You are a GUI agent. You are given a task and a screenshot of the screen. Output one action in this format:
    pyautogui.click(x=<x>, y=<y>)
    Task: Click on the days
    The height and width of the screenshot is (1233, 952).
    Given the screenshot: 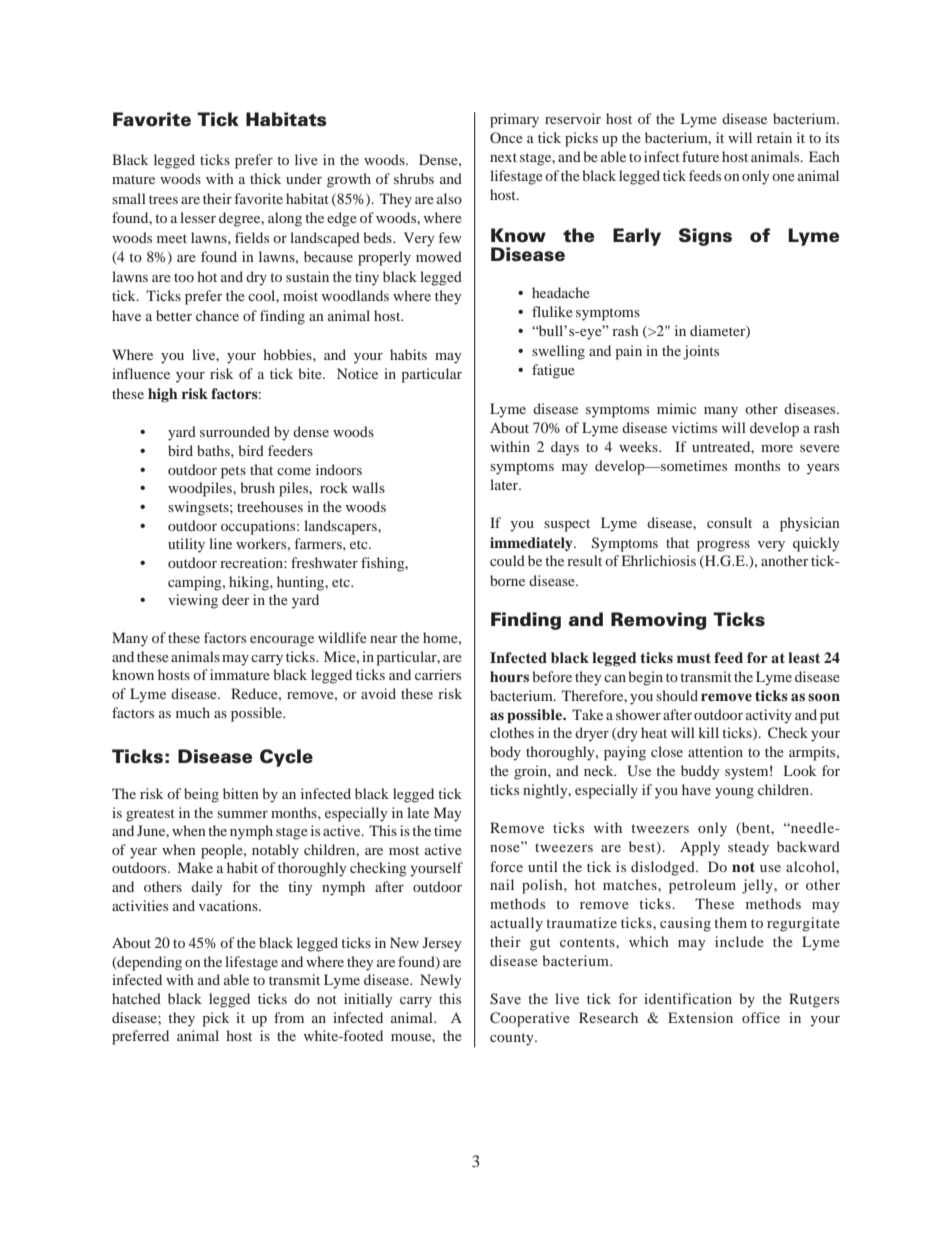 What is the action you would take?
    pyautogui.click(x=565, y=448)
